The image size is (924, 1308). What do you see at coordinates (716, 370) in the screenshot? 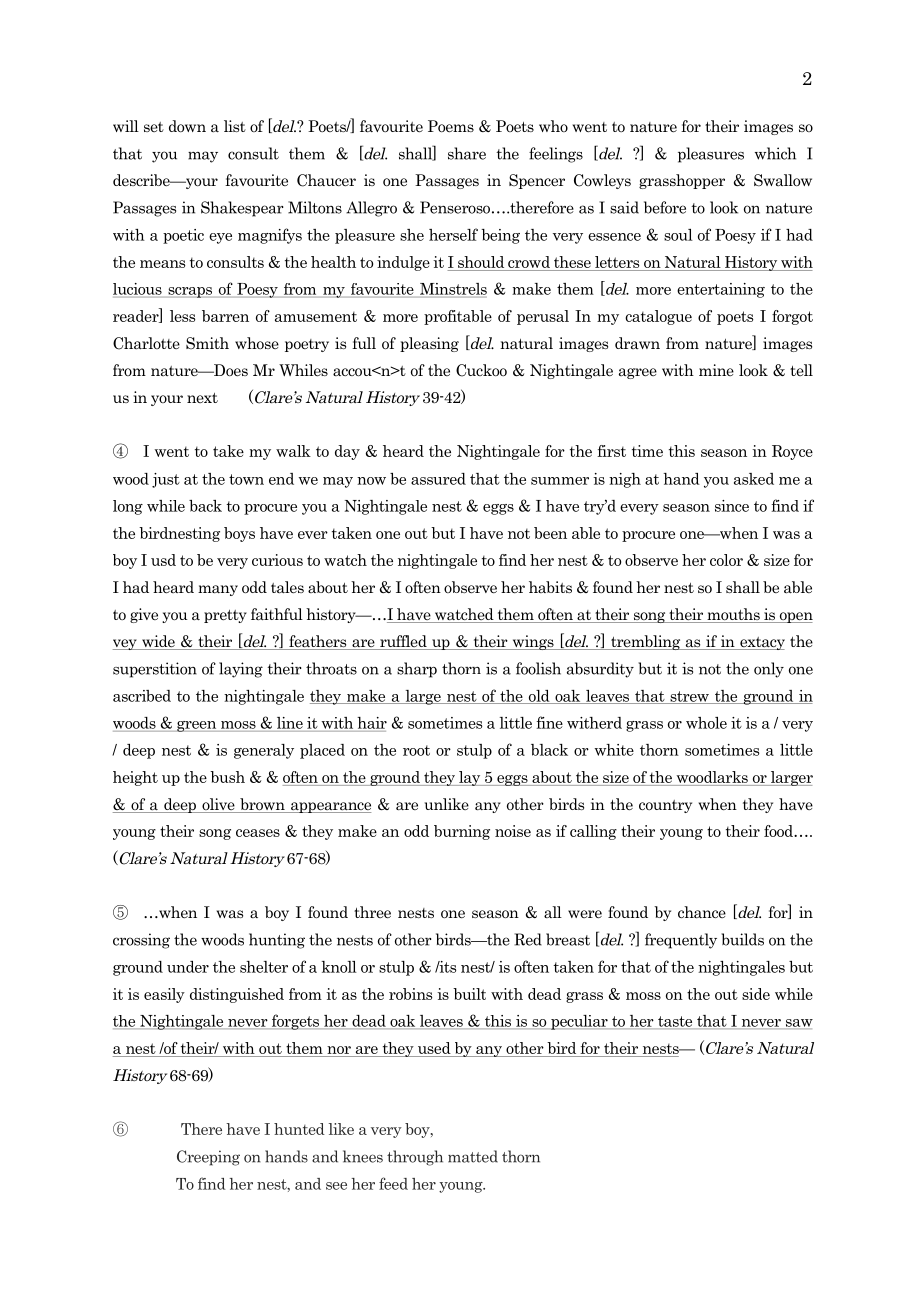
I see `mine` at bounding box center [716, 370].
